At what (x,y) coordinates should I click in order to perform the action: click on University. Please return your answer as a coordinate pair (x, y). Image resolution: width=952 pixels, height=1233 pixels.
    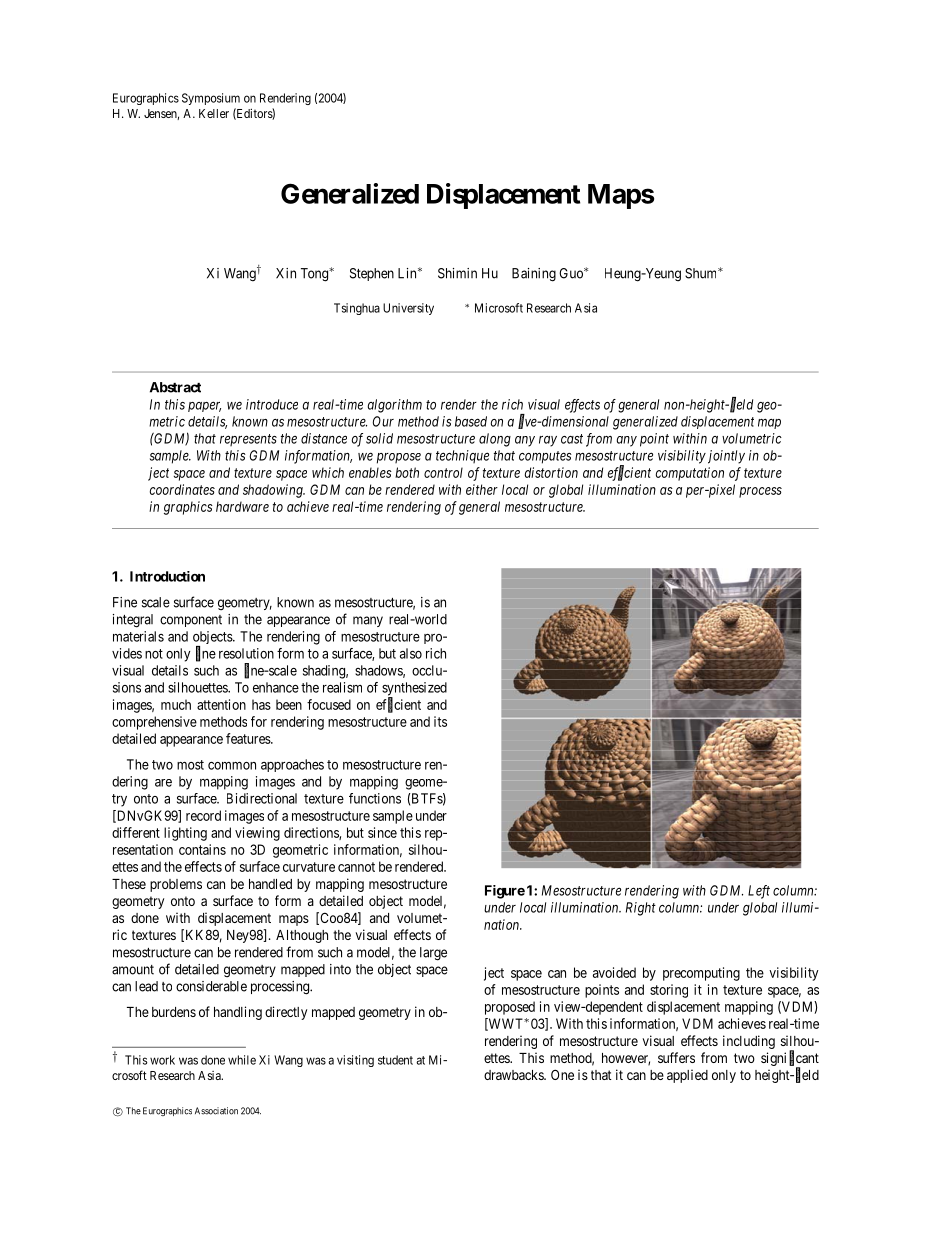
    Looking at the image, I should click on (408, 309).
